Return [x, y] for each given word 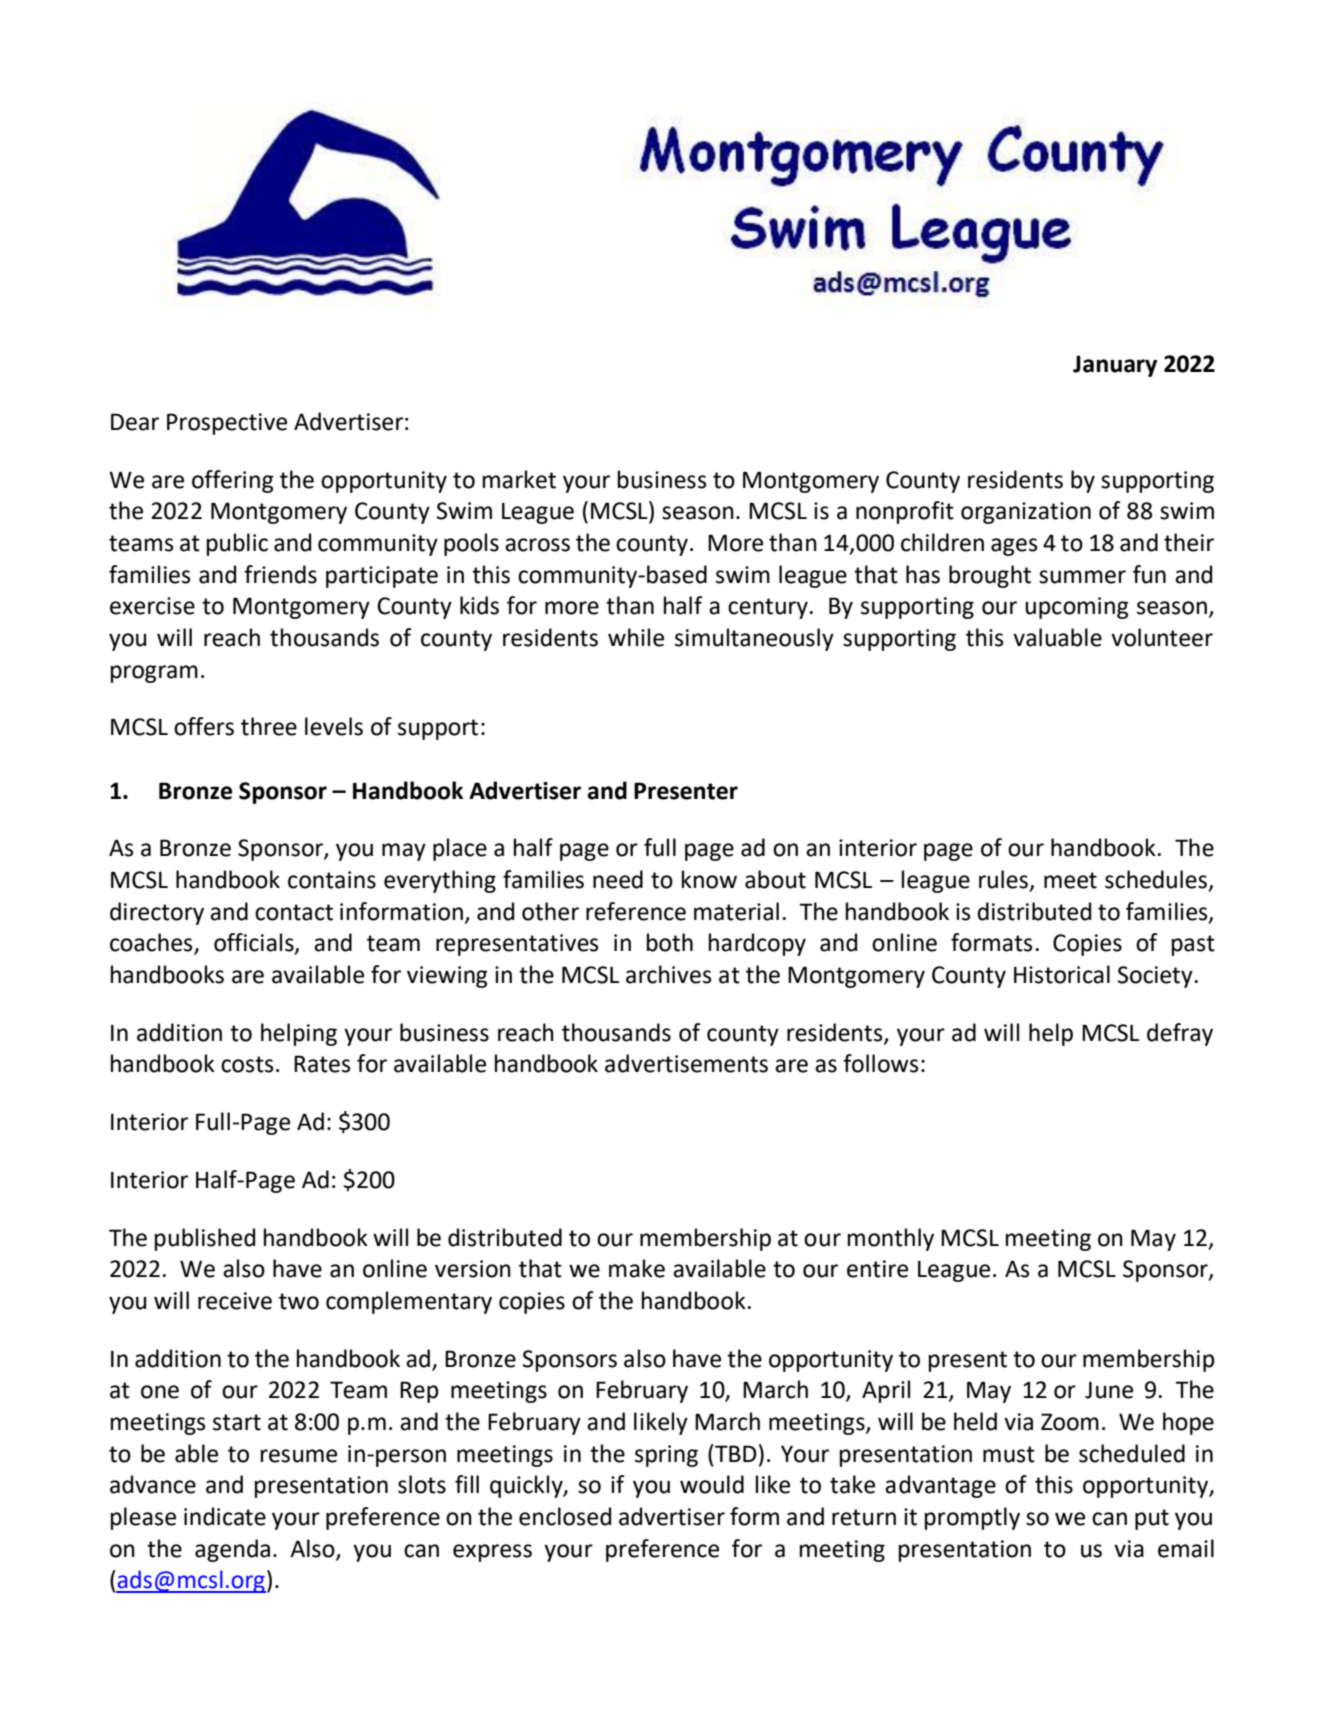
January [1115, 366]
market [519, 479]
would [712, 1484]
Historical [1062, 974]
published [205, 1239]
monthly [891, 1239]
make [637, 1268]
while [636, 637]
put [1152, 1519]
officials [255, 943]
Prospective [227, 424]
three [269, 726]
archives [669, 974]
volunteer [1162, 637]
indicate [225, 1516]
